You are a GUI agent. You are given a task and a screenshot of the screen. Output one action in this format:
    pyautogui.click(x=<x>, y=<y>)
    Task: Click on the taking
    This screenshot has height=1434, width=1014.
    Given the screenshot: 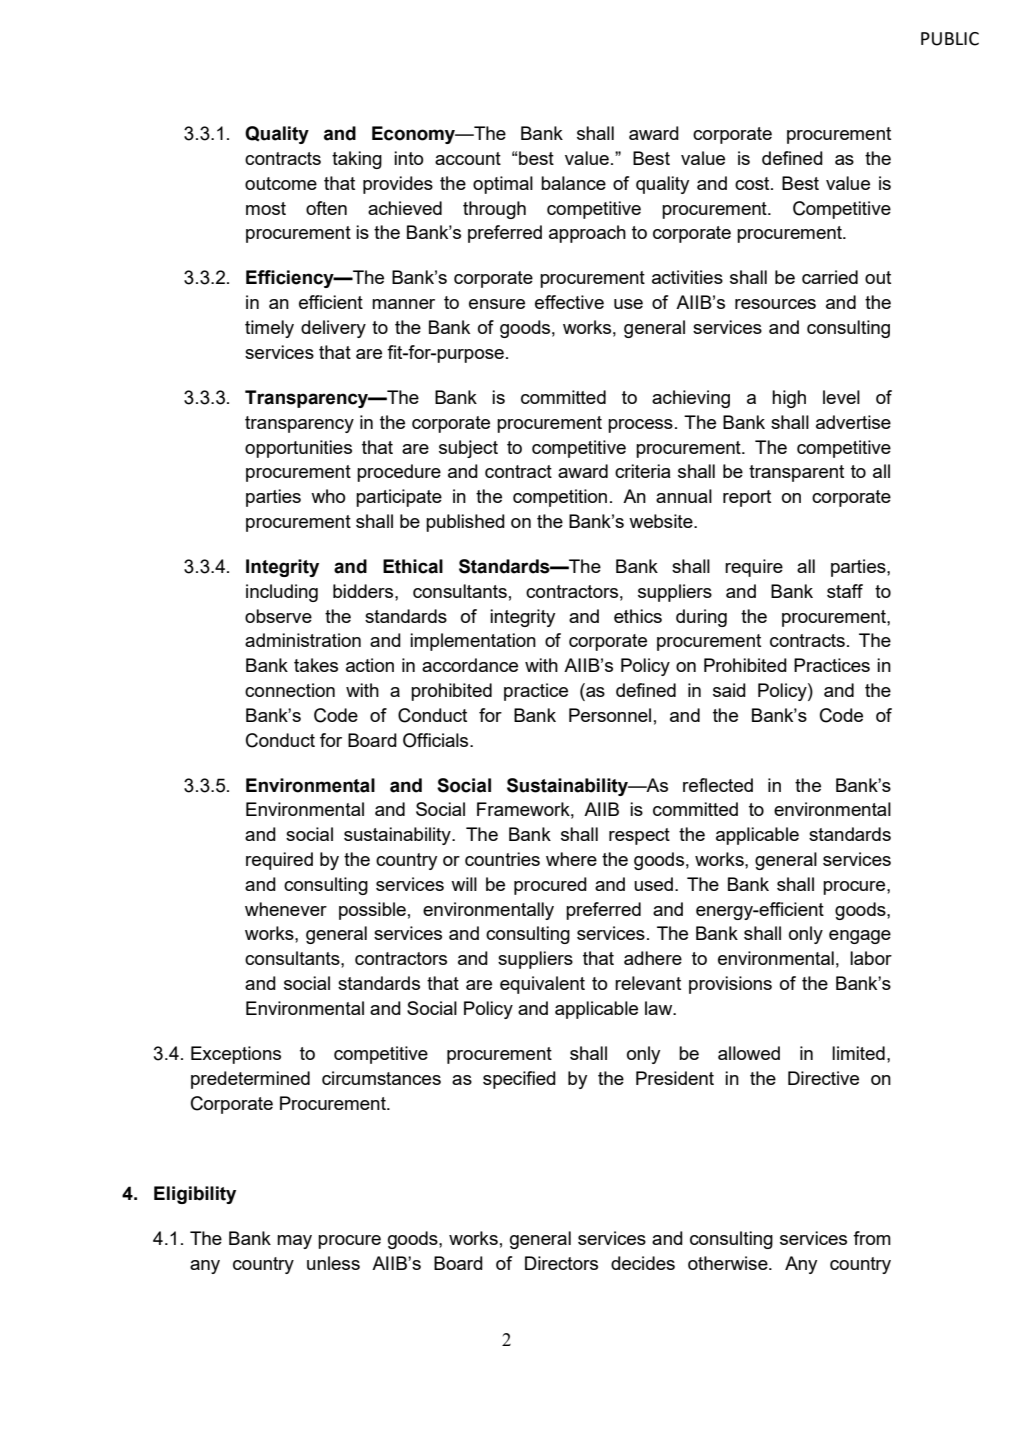 What is the action you would take?
    pyautogui.click(x=357, y=160)
